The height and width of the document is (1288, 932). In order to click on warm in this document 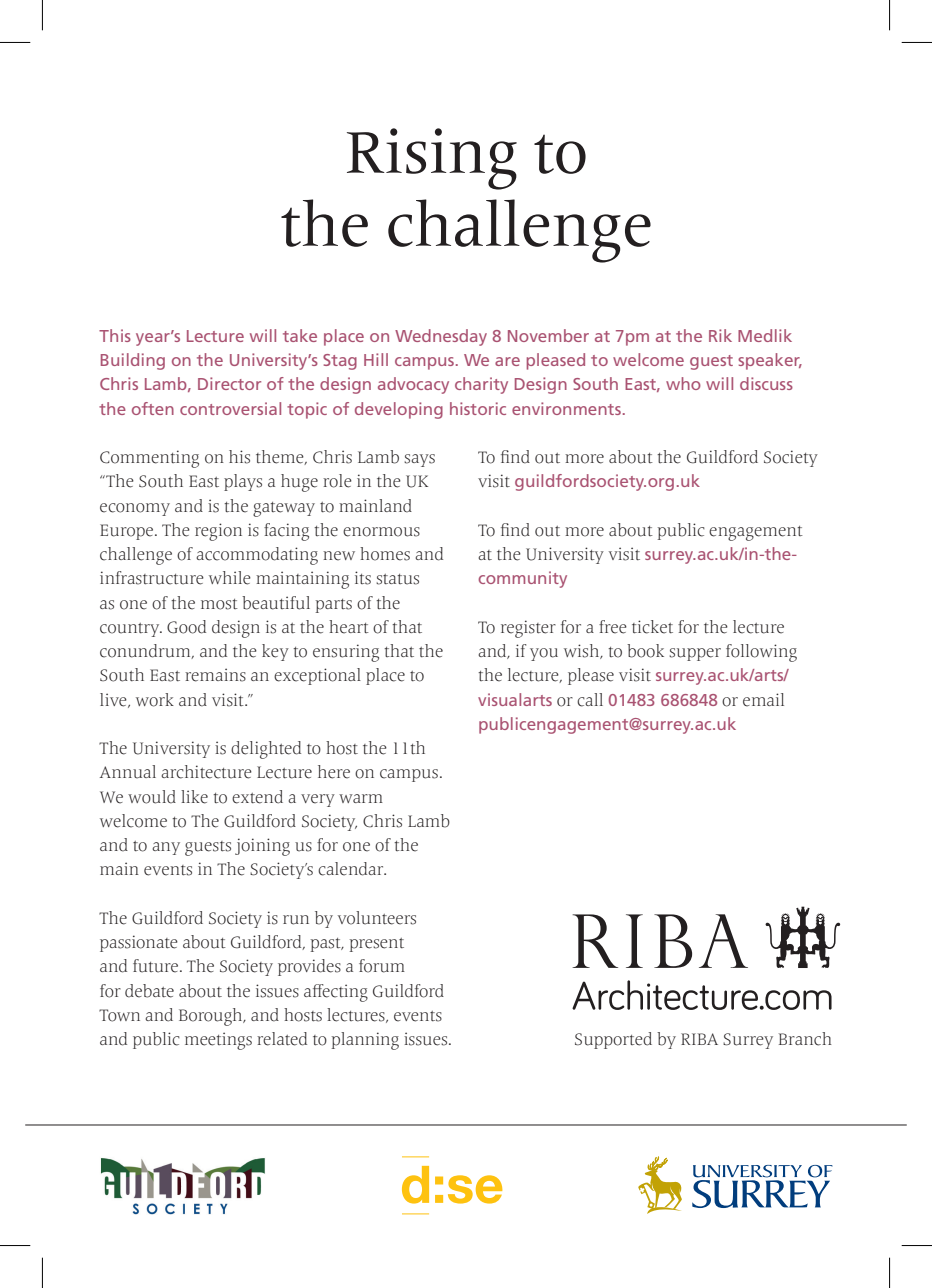, I will do `click(361, 798)`.
